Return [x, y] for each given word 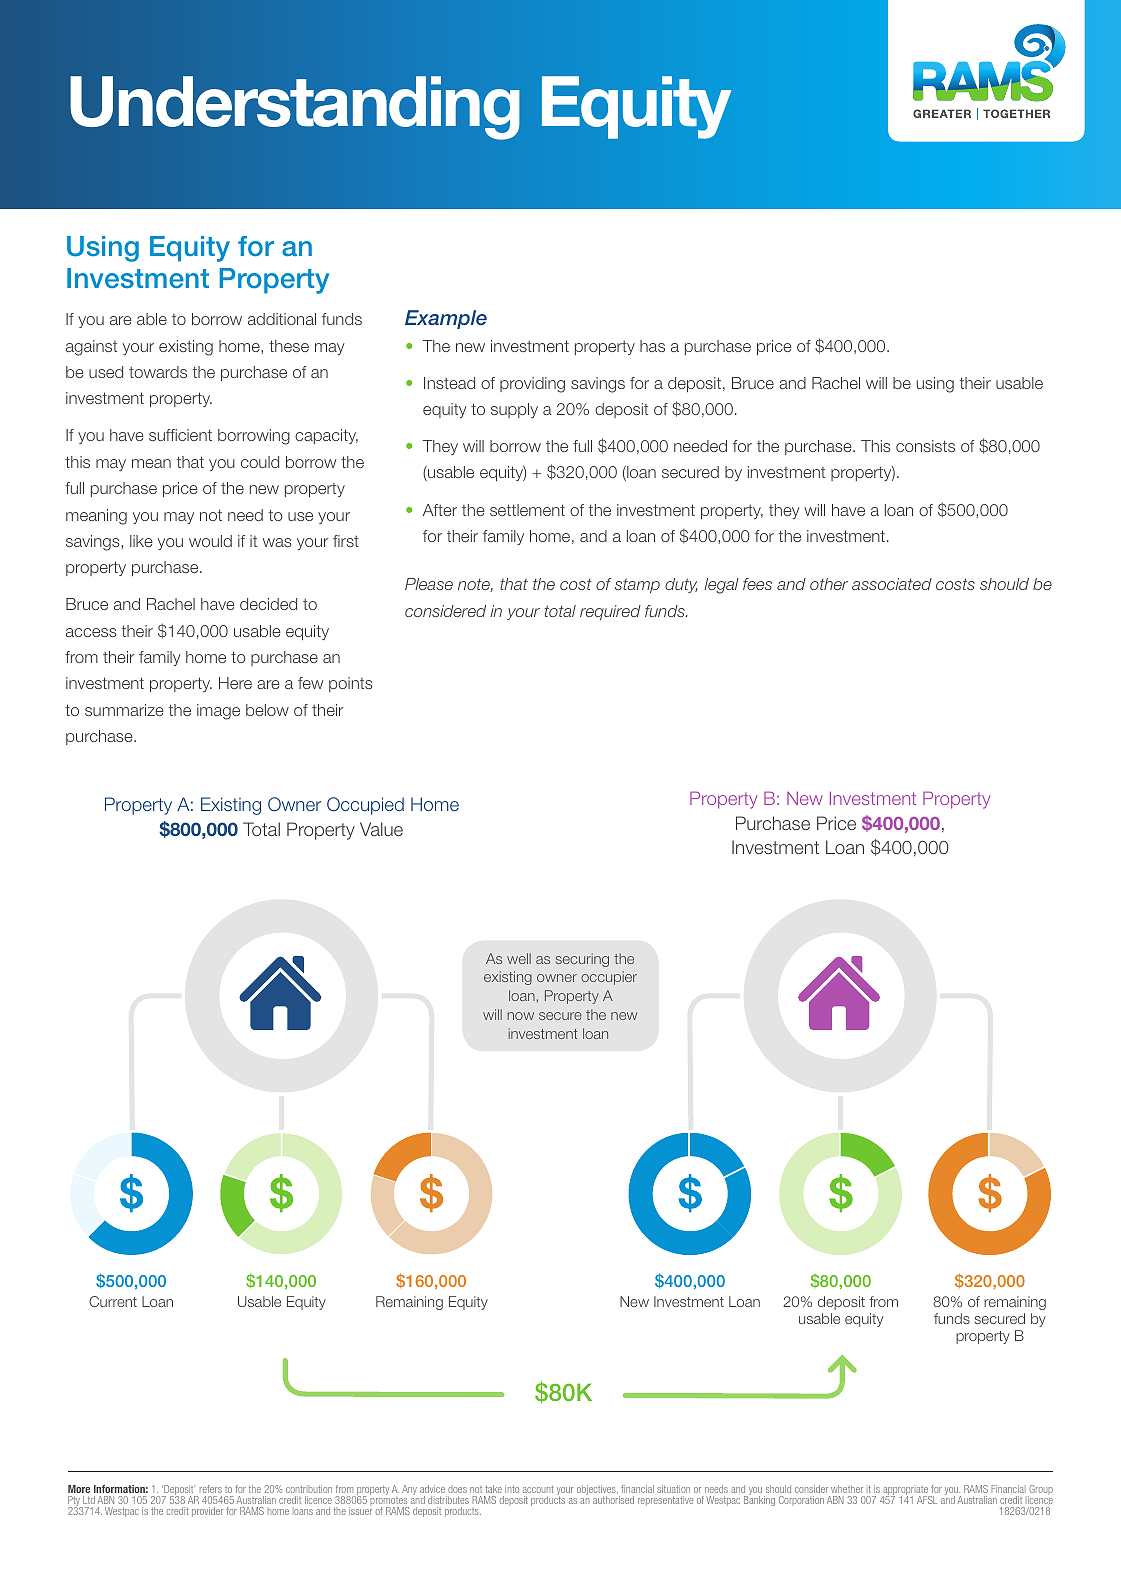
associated [892, 584]
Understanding [295, 108]
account [538, 1489]
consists [925, 446]
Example [446, 319]
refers [211, 1489]
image [218, 712]
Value [381, 829]
